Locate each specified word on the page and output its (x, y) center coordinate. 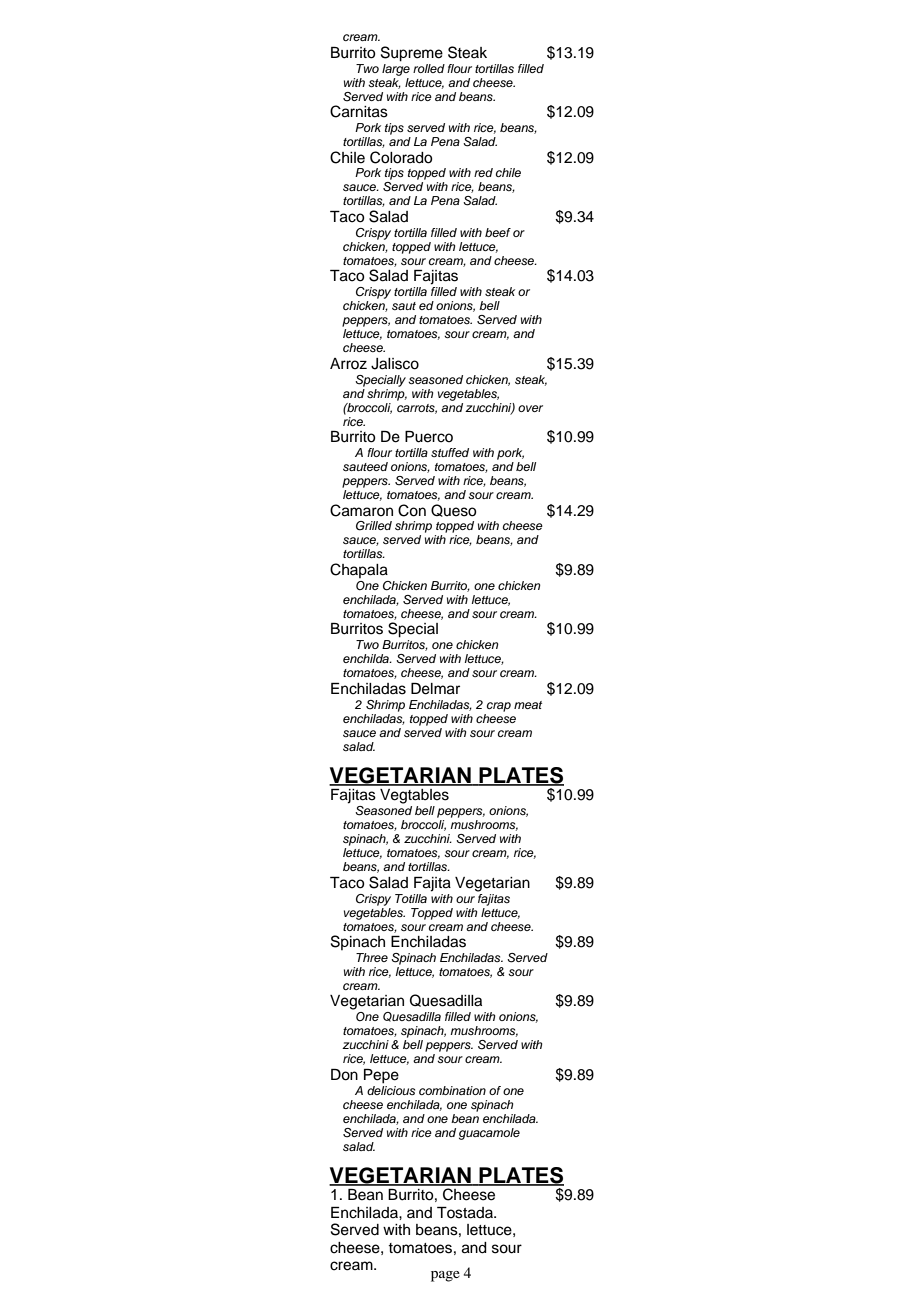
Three (372, 957)
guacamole (489, 1134)
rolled (429, 68)
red (483, 172)
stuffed (450, 452)
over (530, 408)
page (445, 1276)
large (396, 68)
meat (528, 705)
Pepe (381, 1076)
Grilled (374, 526)
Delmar (435, 689)
